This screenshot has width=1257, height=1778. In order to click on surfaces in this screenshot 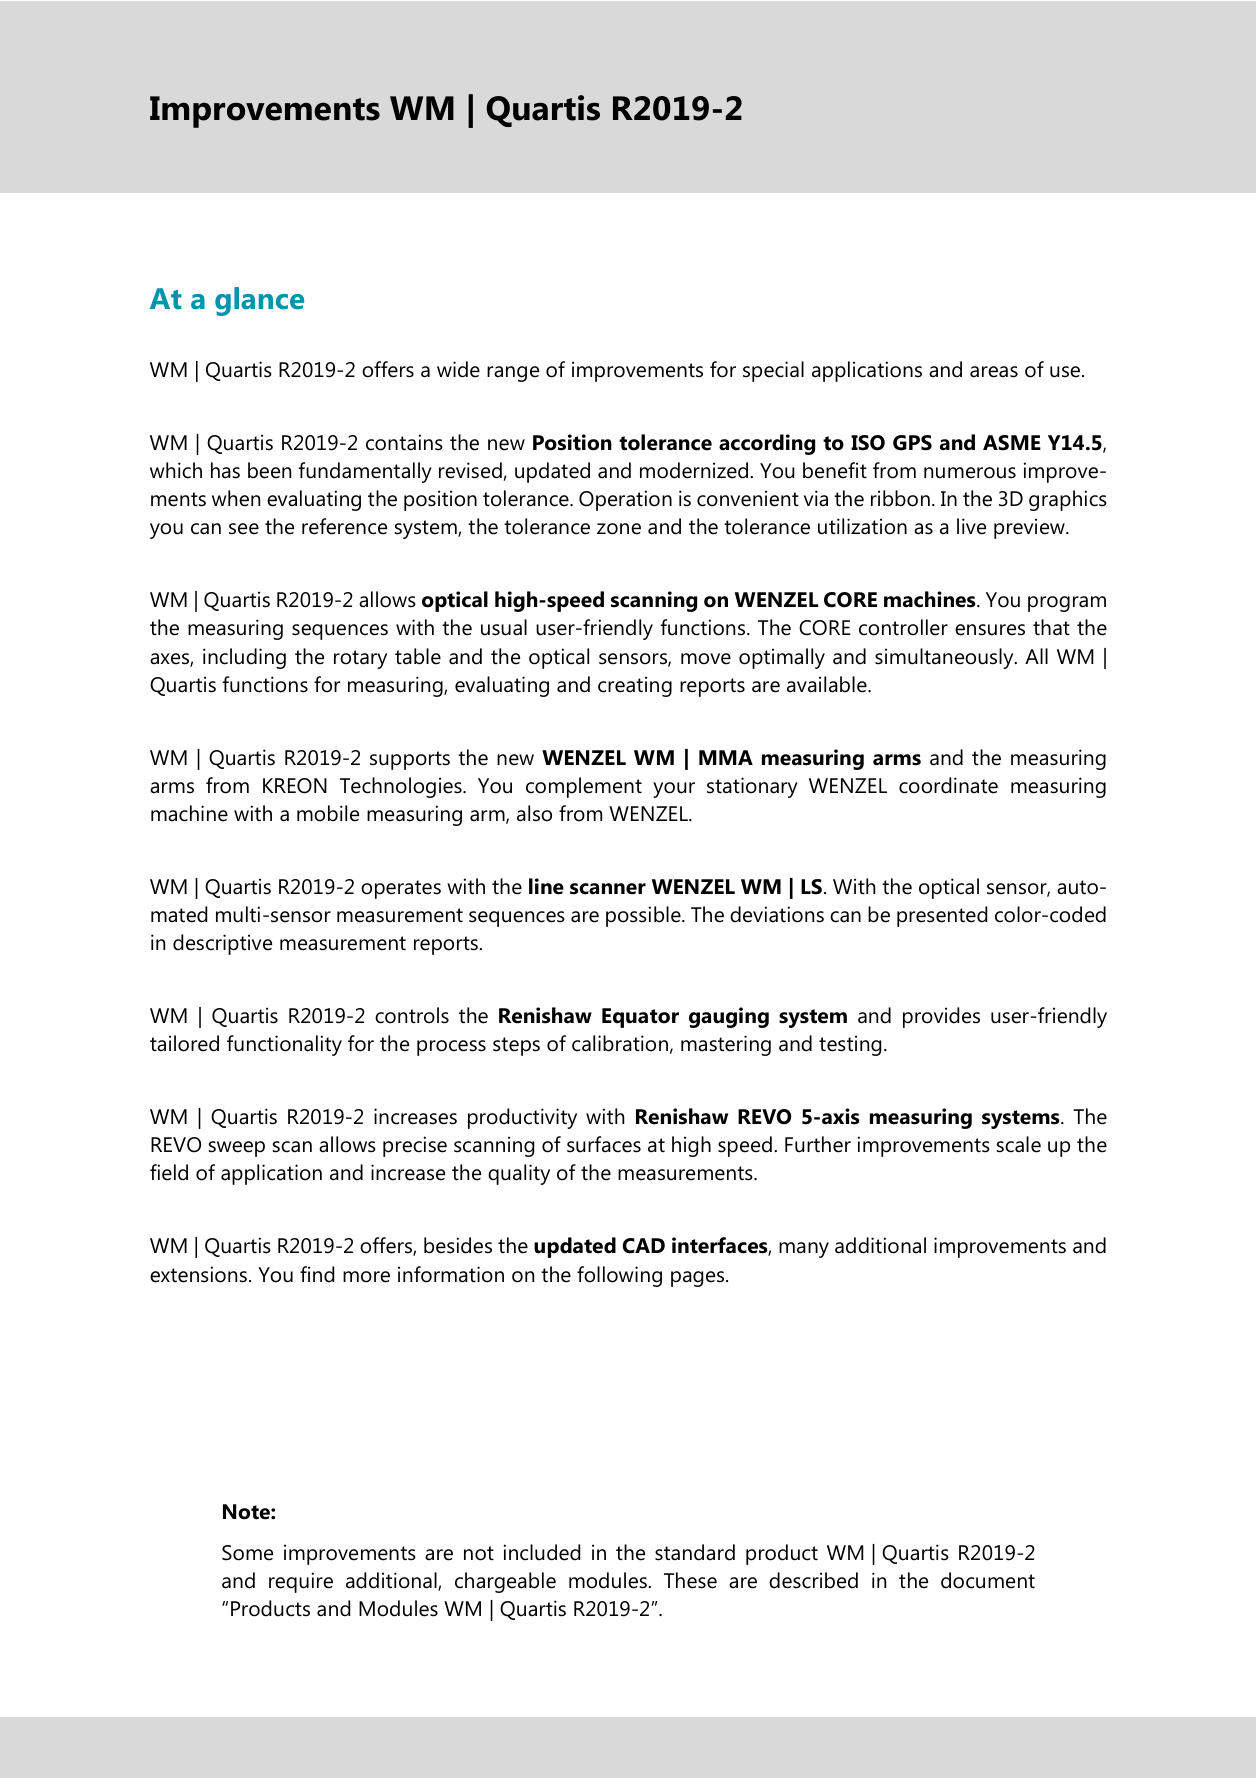, I will do `click(604, 1144)`.
